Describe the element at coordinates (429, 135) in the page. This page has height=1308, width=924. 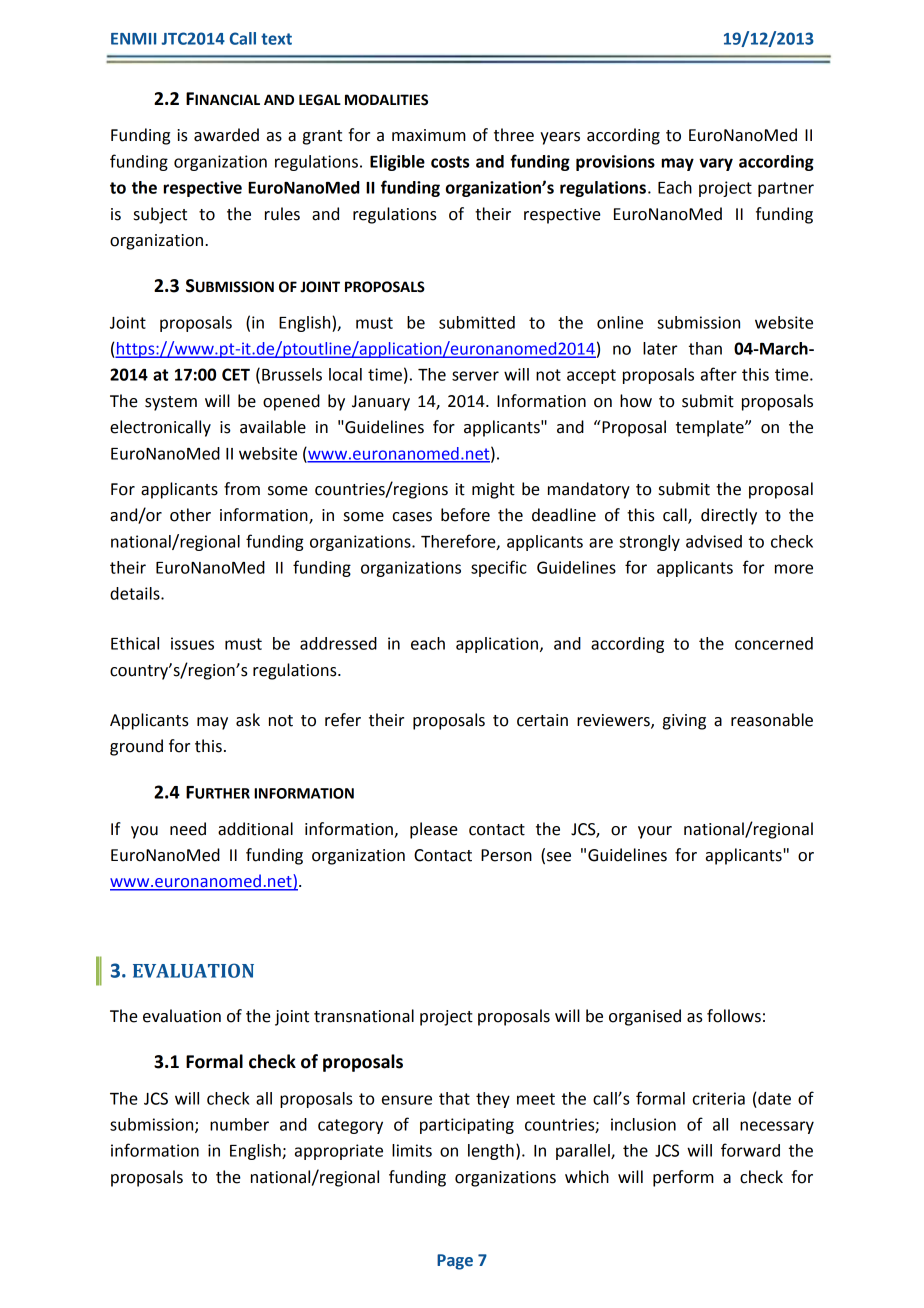
I see `maximum` at that location.
